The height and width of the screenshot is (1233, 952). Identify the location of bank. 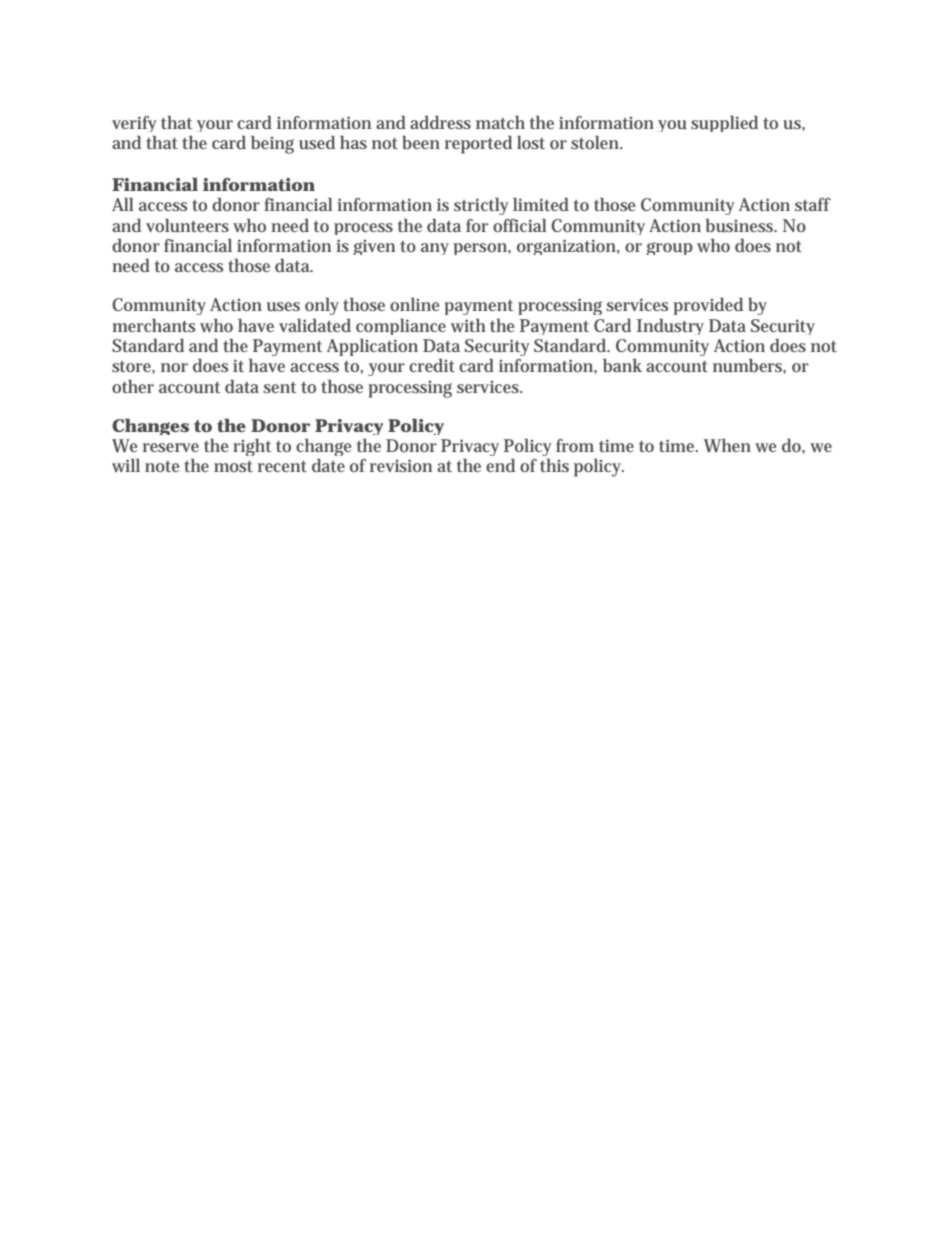
(622, 365).
